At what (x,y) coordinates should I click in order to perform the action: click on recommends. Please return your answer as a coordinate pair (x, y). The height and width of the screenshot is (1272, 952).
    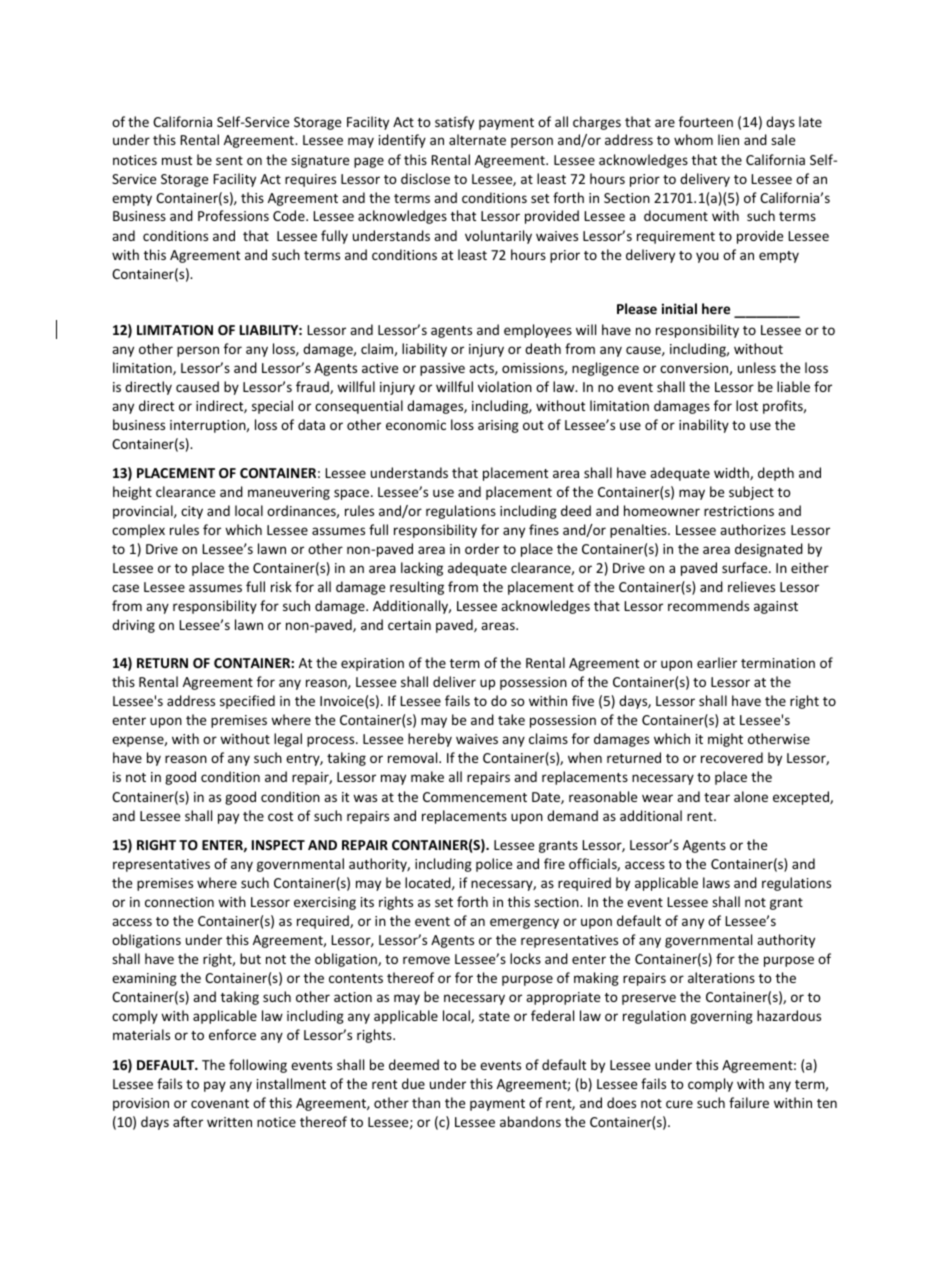
    Looking at the image, I should click on (708, 605).
